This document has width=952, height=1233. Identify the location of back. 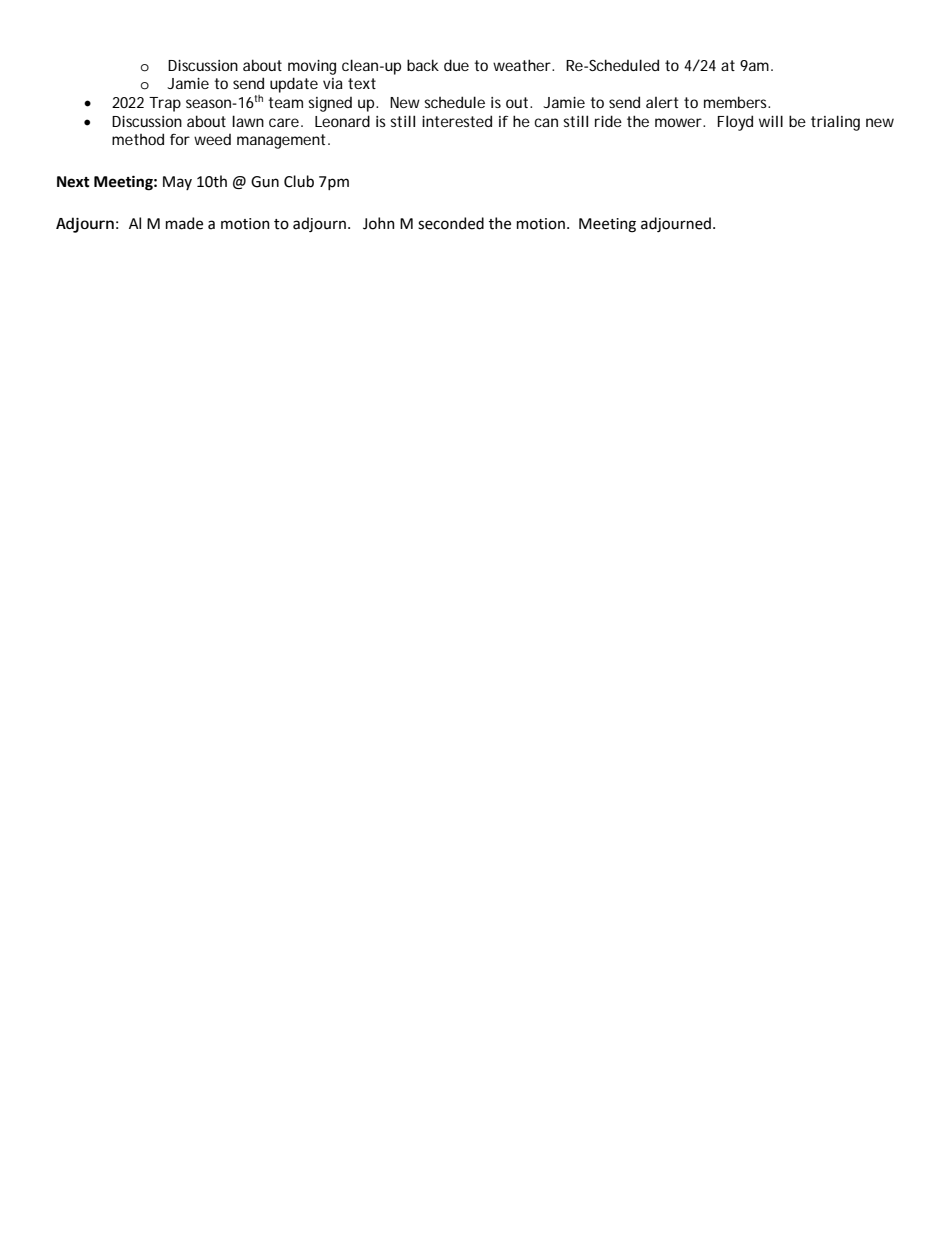
(423, 65).
